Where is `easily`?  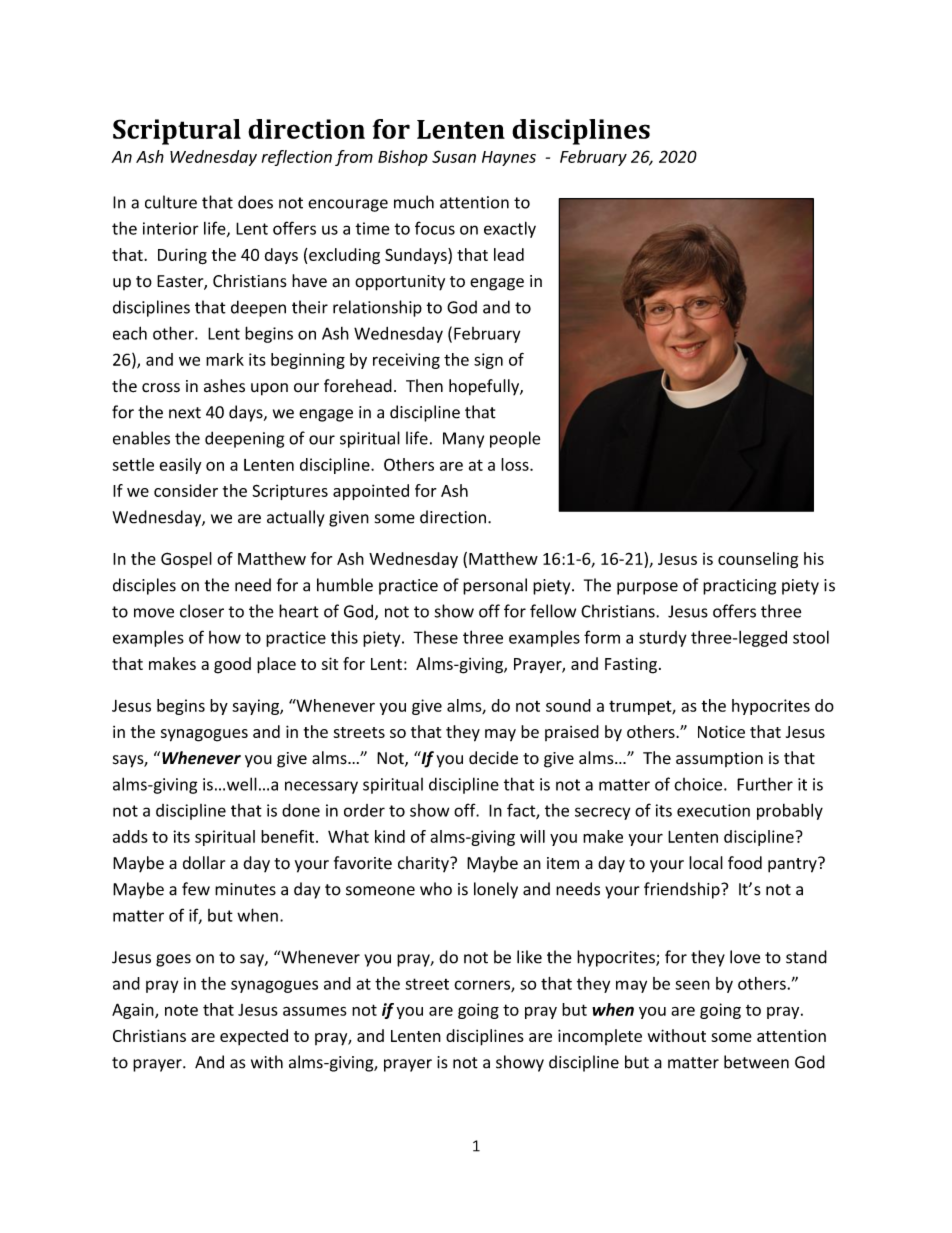 easily is located at coordinates (180, 466).
